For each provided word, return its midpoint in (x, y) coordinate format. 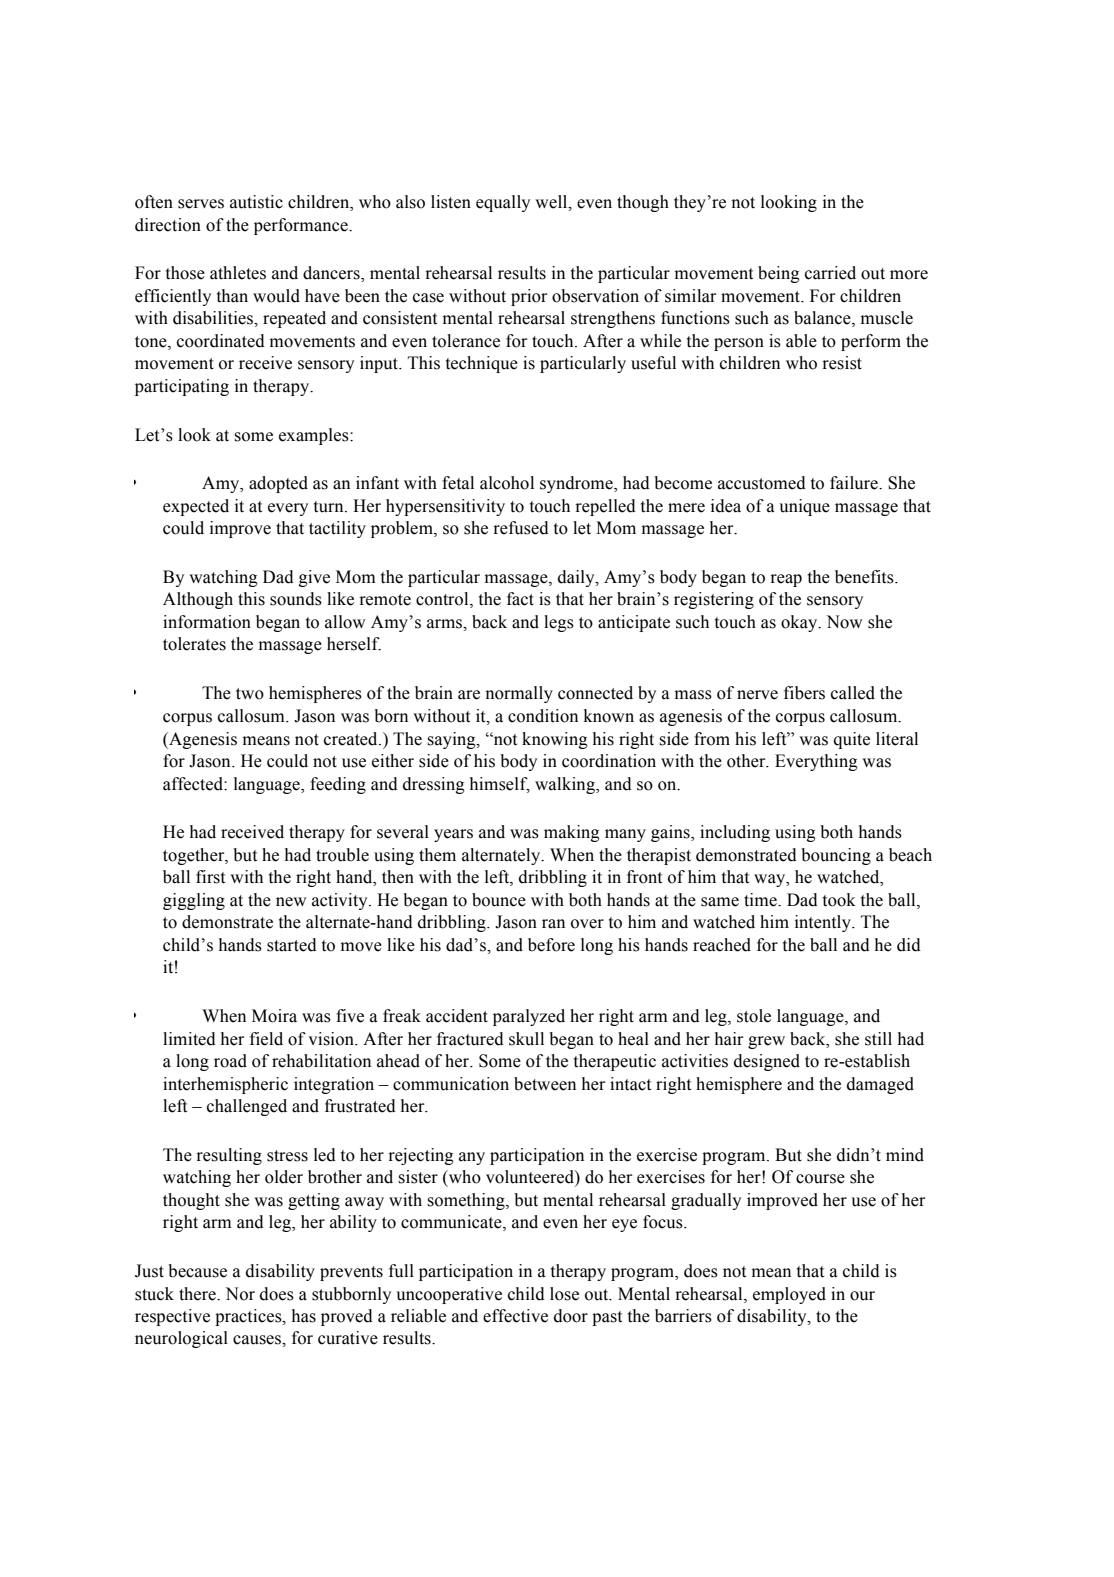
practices (249, 1317)
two (250, 694)
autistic (256, 202)
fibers (804, 693)
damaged (880, 1085)
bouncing (836, 856)
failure (855, 483)
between (545, 1084)
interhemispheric (225, 1085)
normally (519, 694)
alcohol (507, 483)
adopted (278, 484)
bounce (499, 900)
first (210, 877)
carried (830, 273)
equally (503, 203)
